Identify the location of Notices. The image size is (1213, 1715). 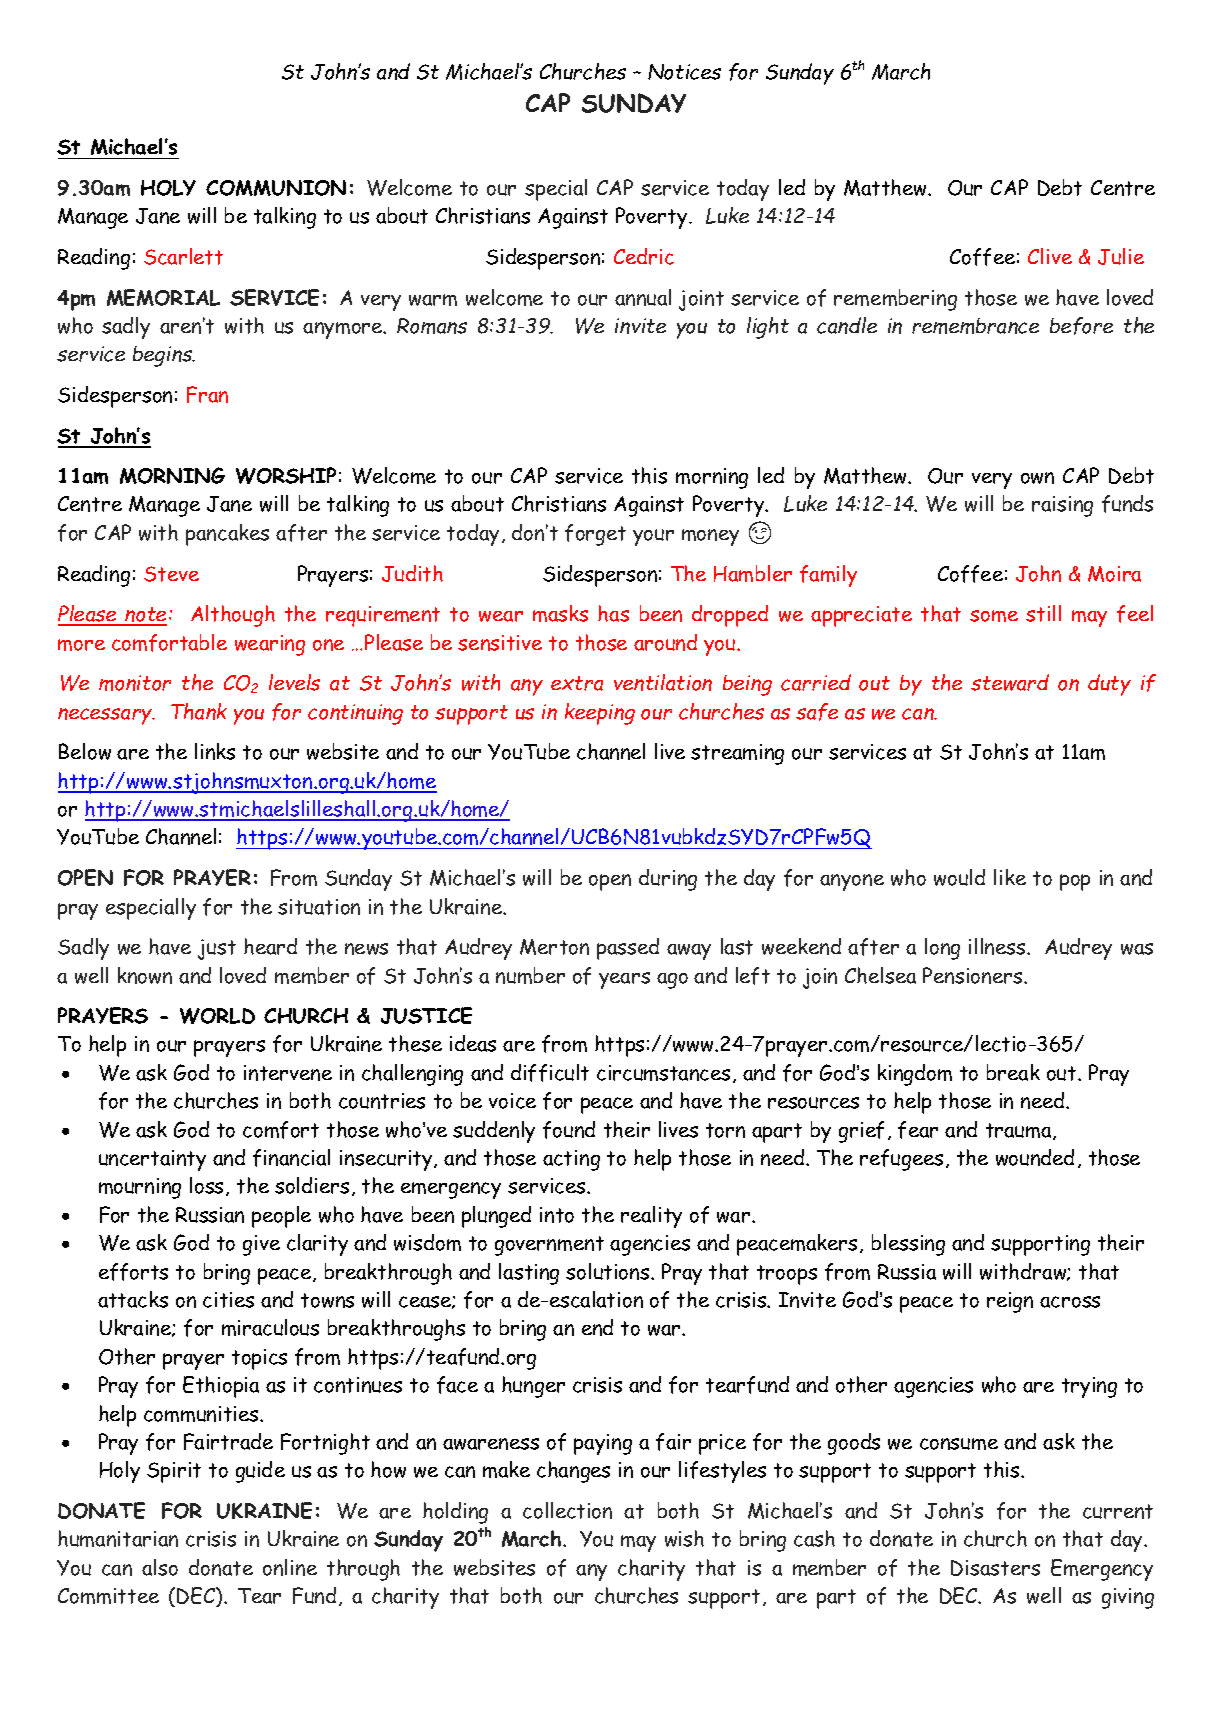
(684, 72).
